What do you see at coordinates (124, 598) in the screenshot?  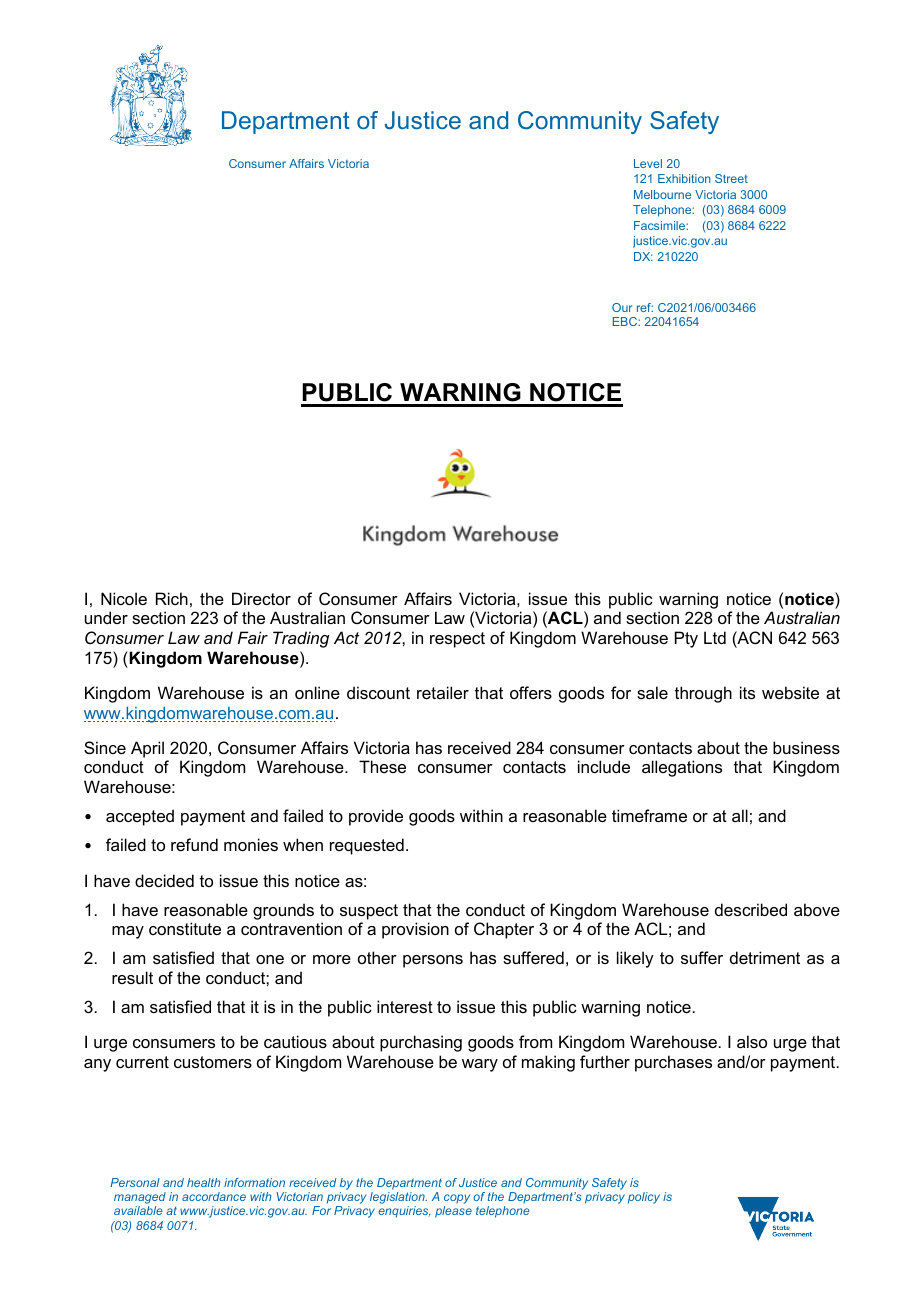 I see `Nicole` at bounding box center [124, 598].
